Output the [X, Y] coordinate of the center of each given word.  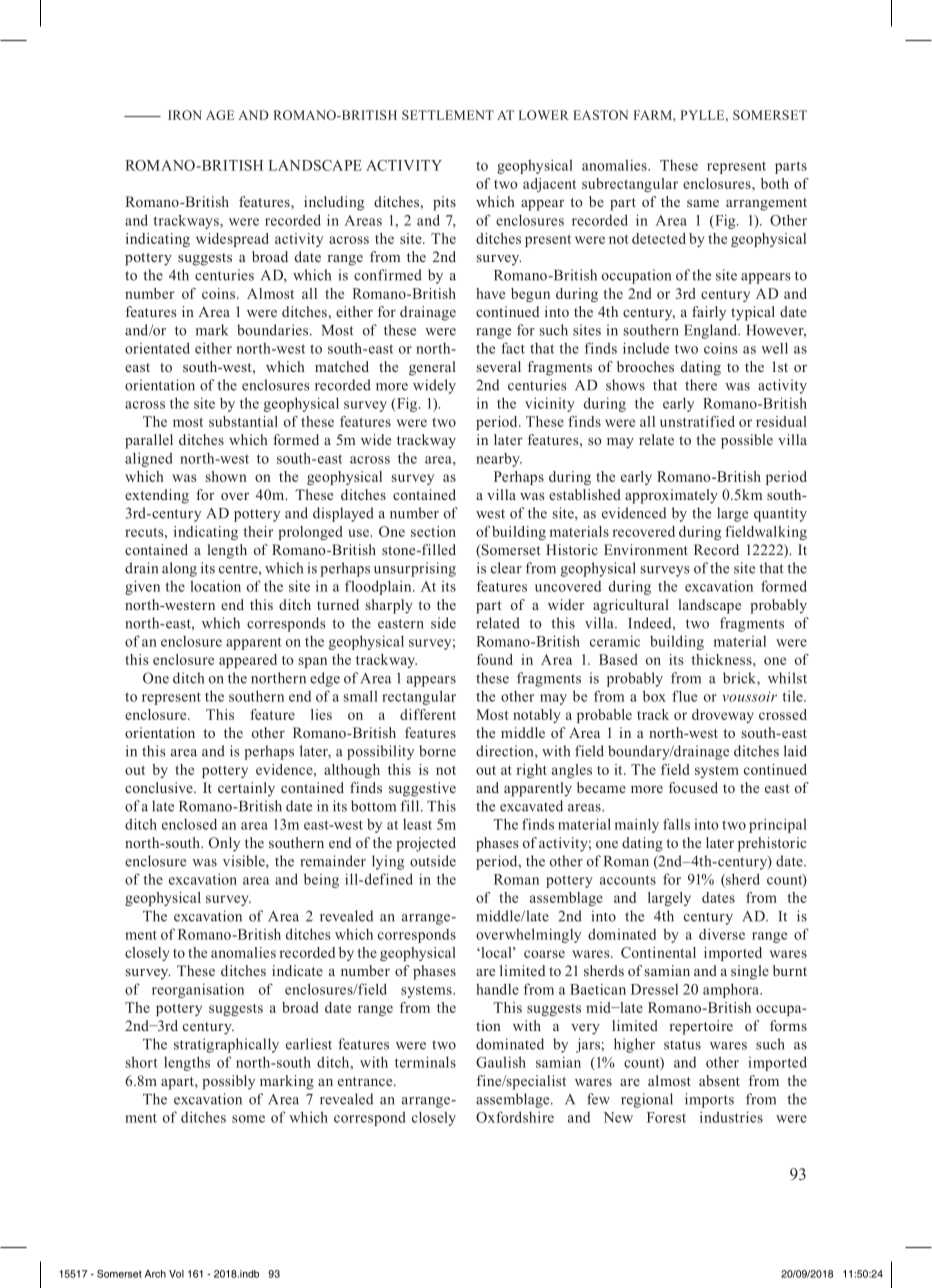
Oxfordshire [515, 1117]
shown [226, 476]
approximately [671, 496]
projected [426, 844]
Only [224, 844]
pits [444, 203]
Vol [176, 1274]
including [334, 203]
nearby [499, 460]
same [703, 203]
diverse [722, 934]
